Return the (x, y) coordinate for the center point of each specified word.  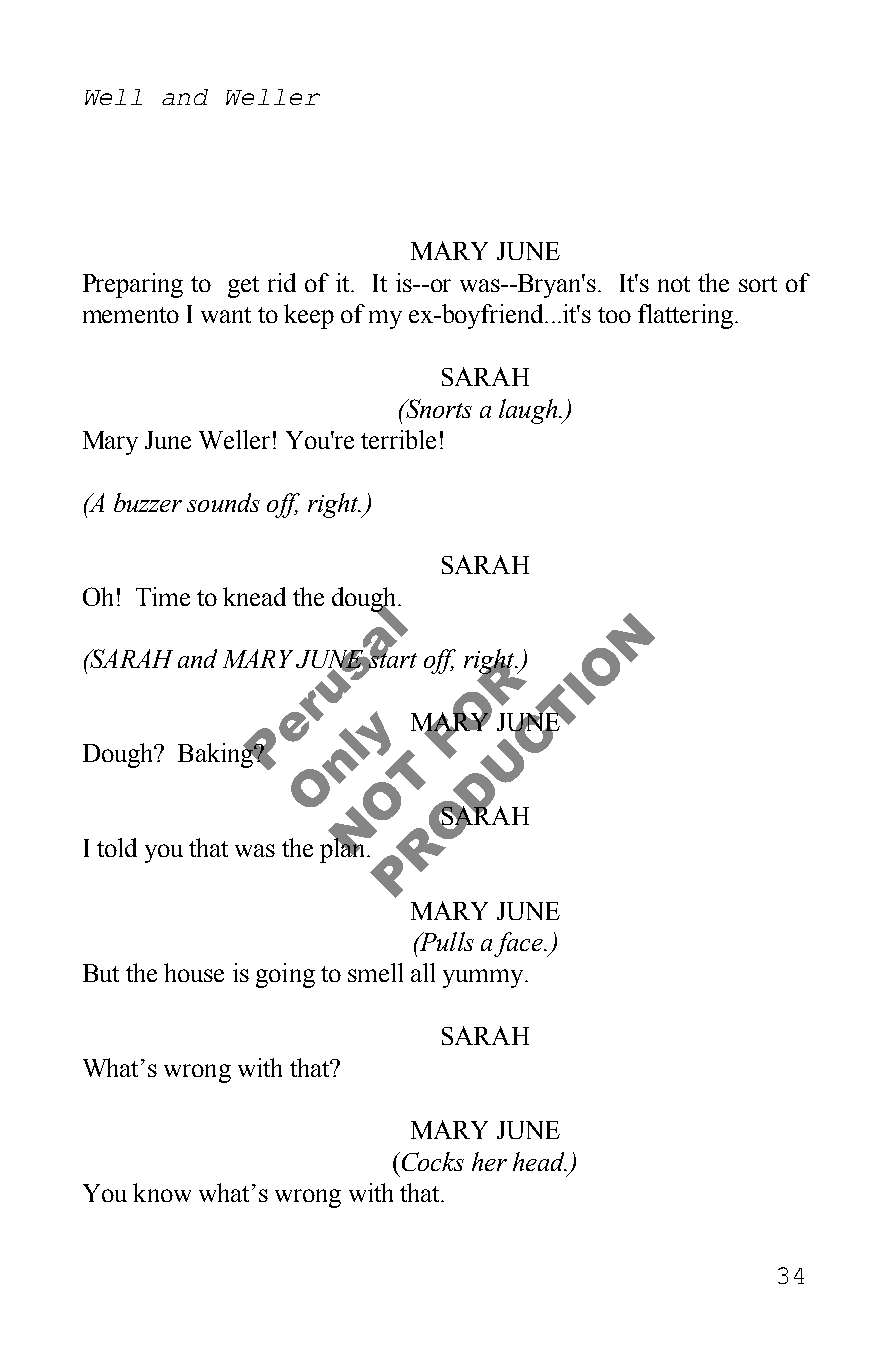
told (117, 847)
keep (309, 316)
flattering (685, 316)
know (162, 1192)
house (194, 972)
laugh (528, 411)
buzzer (148, 502)
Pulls (445, 941)
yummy (484, 978)
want (226, 315)
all (423, 972)
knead (254, 596)
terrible (398, 439)
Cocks (433, 1161)
